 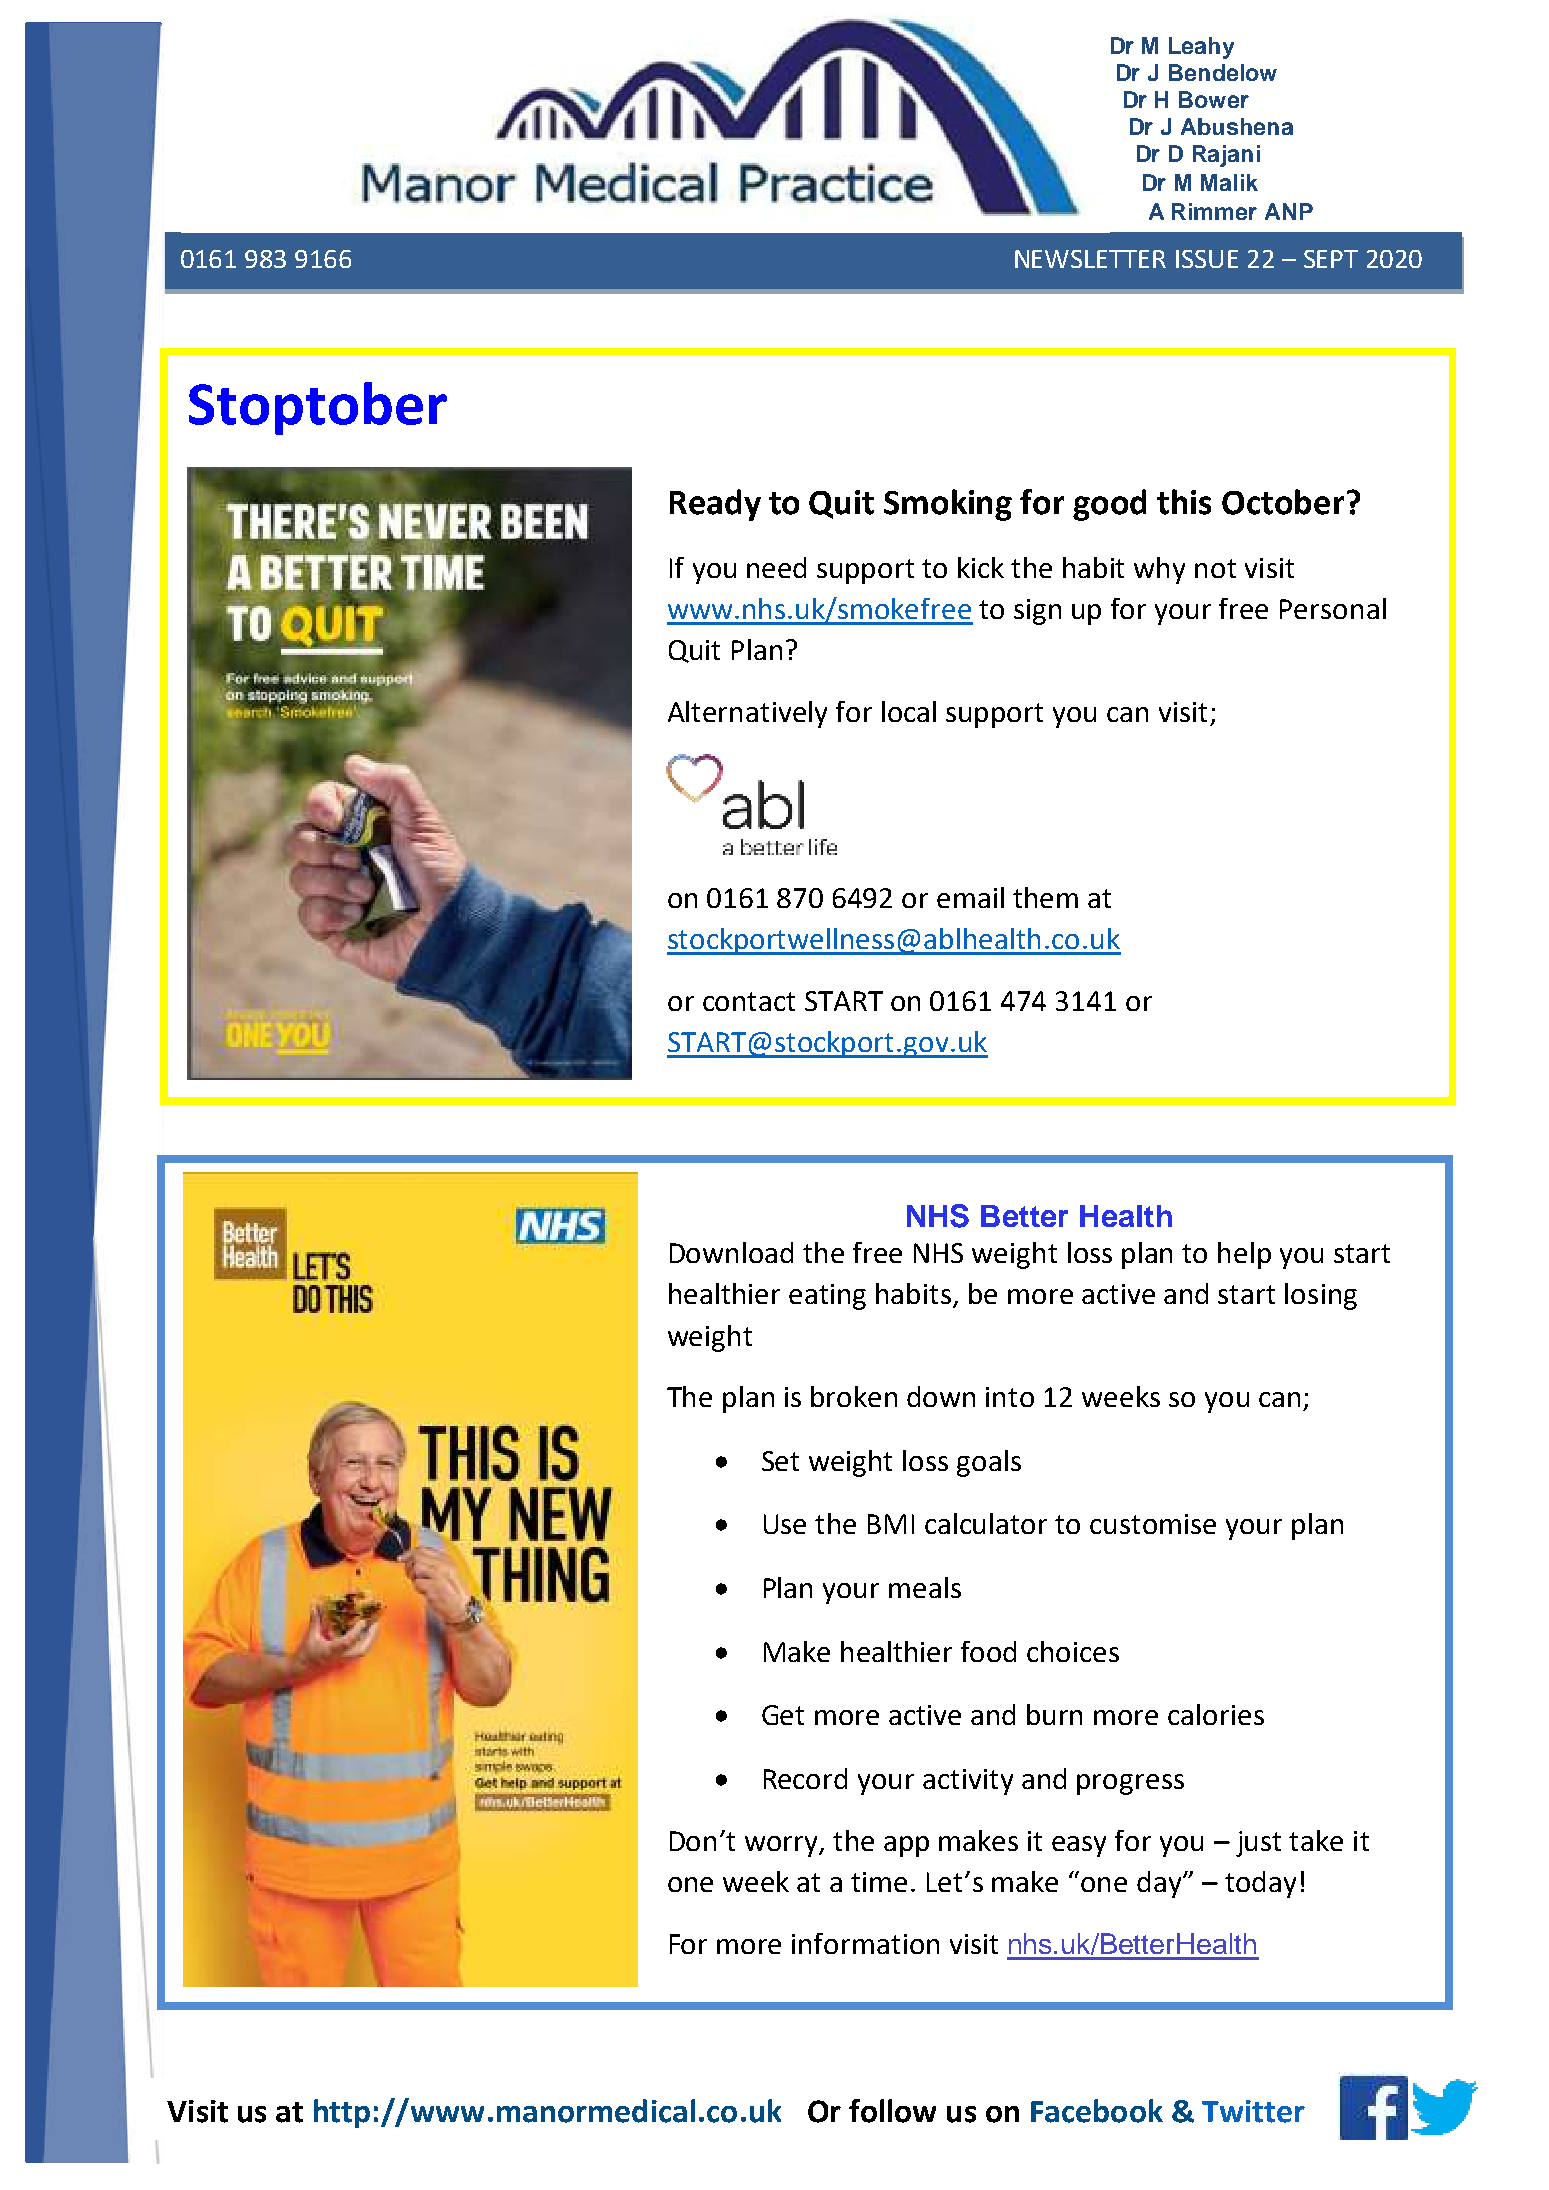 I want to click on NEWSLETTER, so click(x=1090, y=259).
